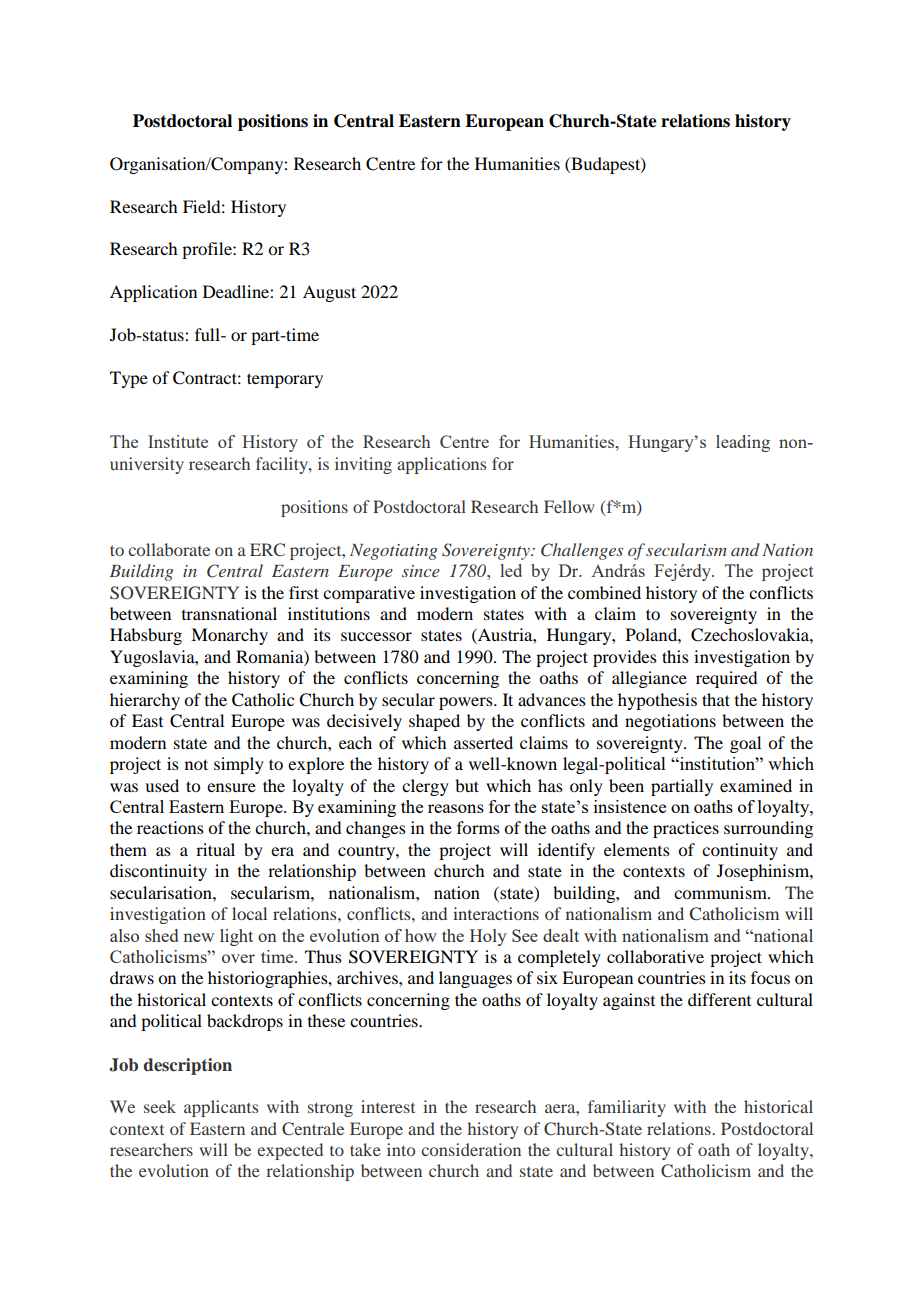 This screenshot has width=924, height=1308. I want to click on August, so click(329, 293).
